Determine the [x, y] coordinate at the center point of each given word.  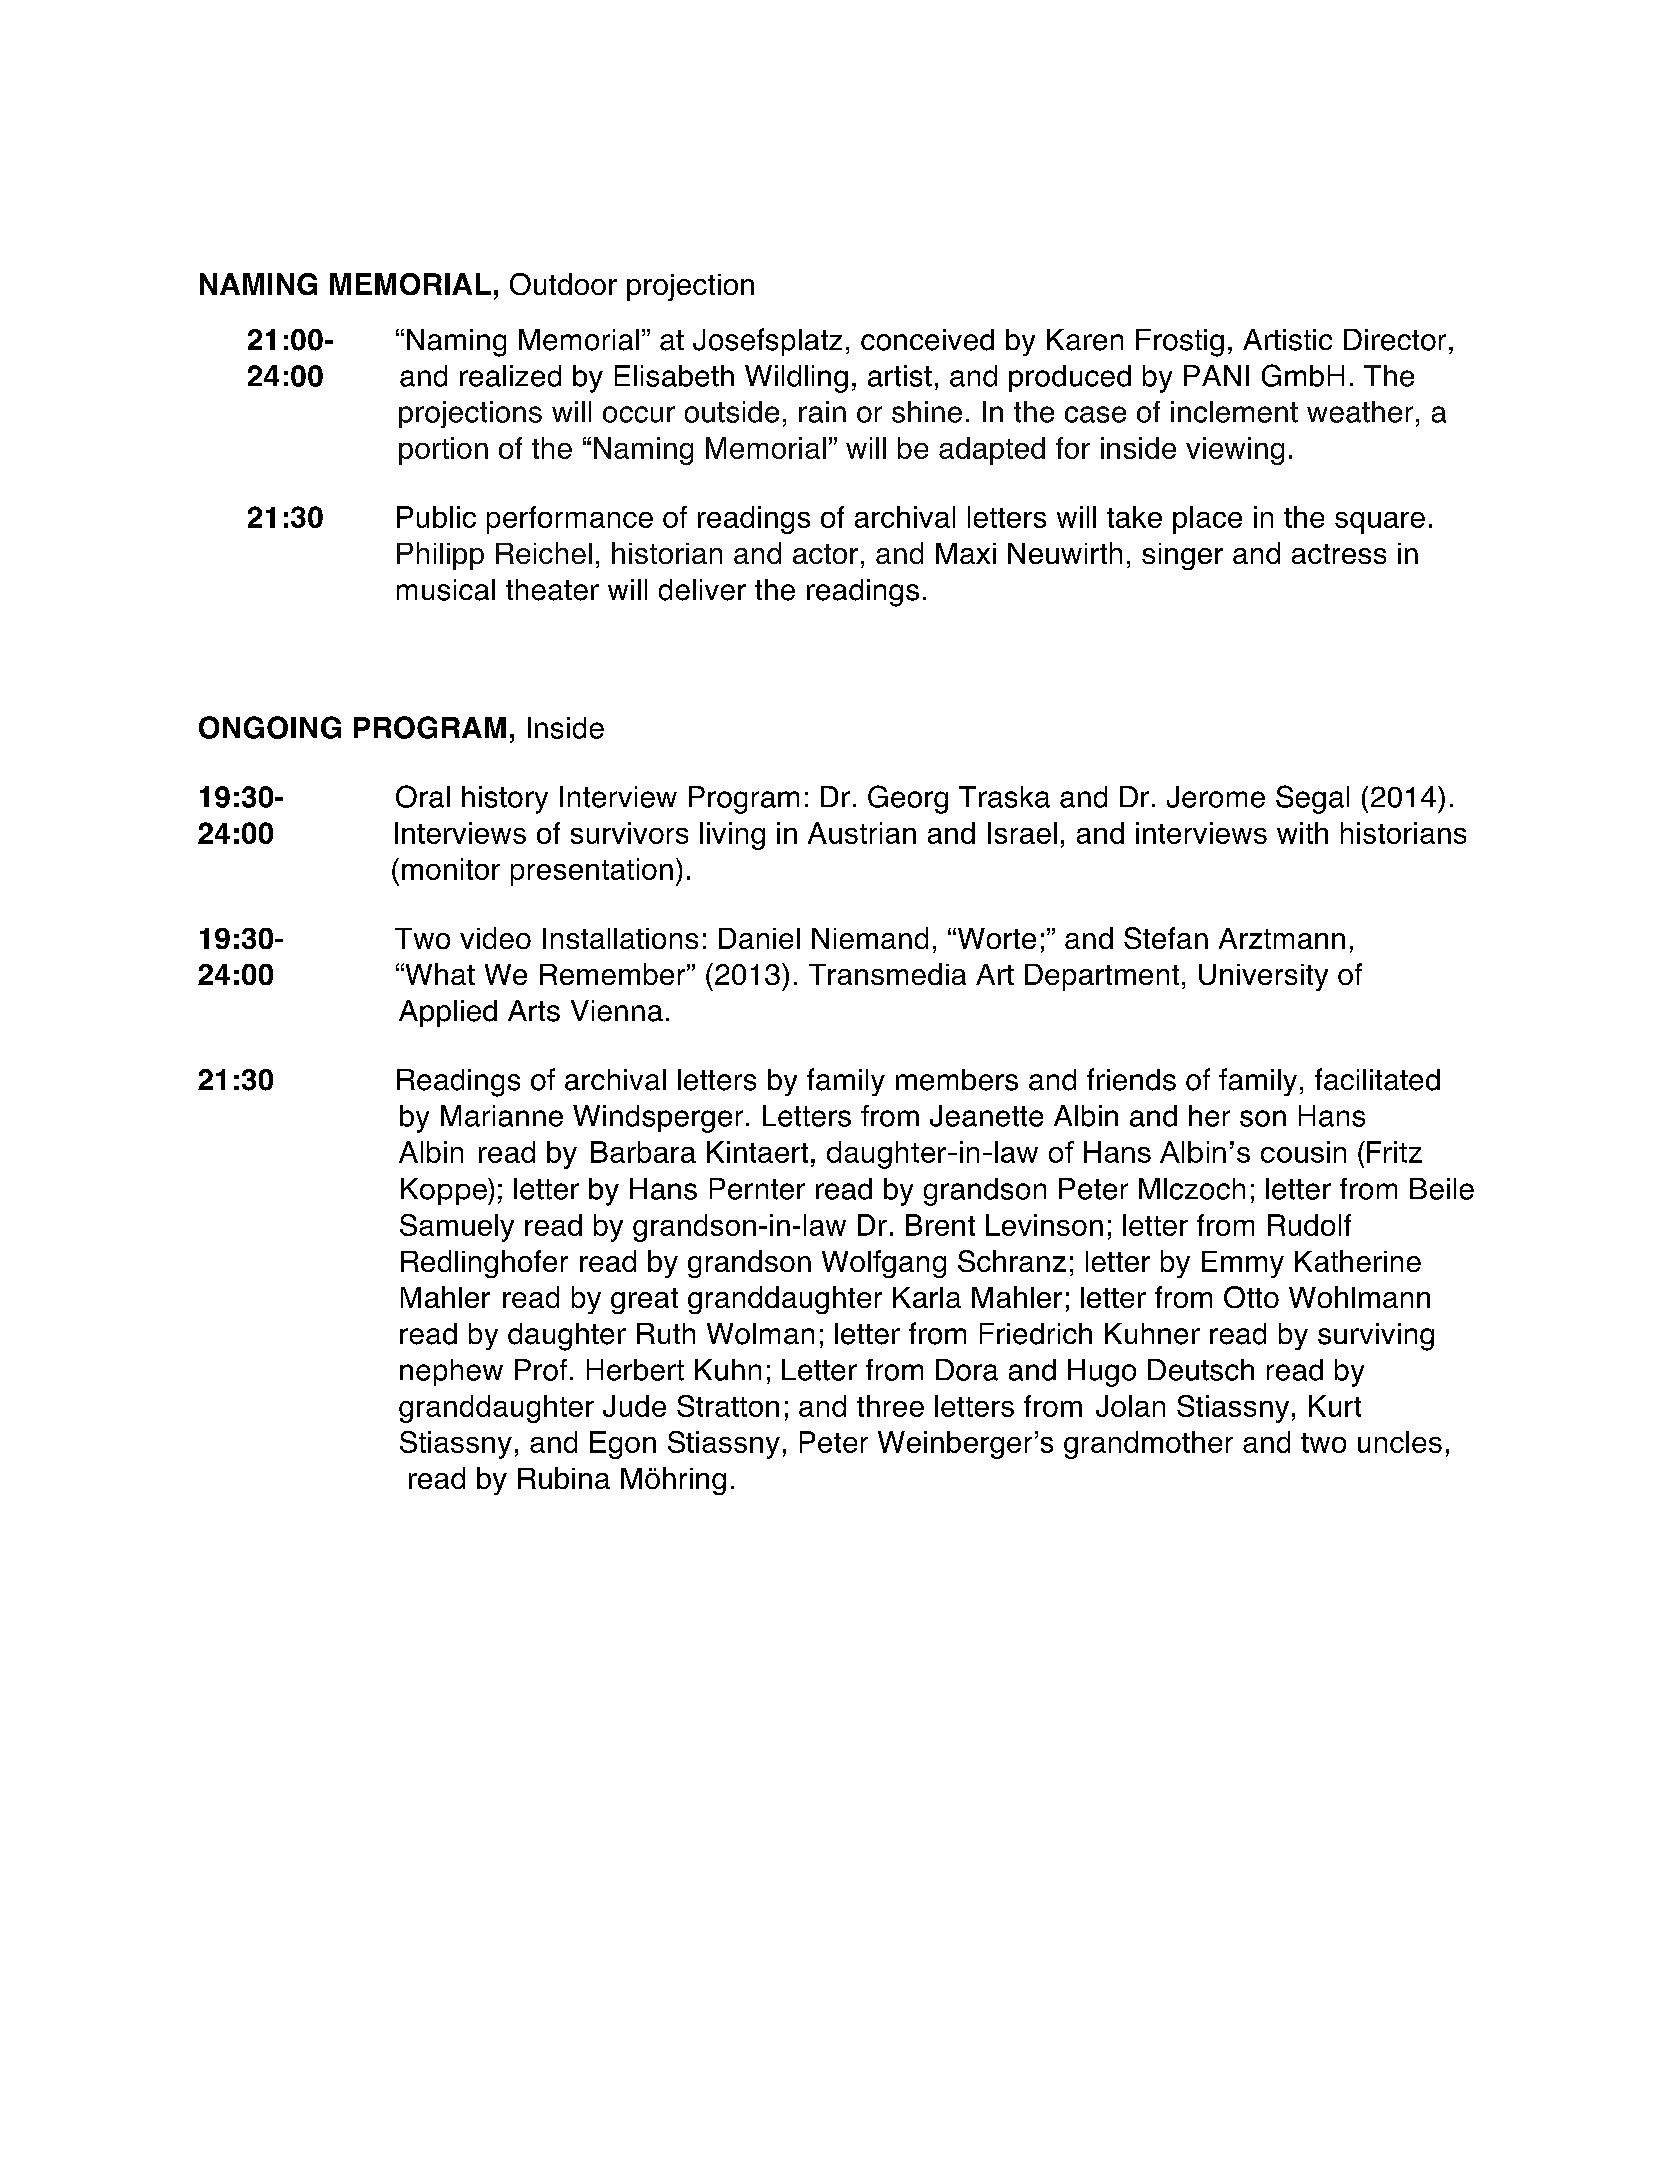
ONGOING [270, 727]
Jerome [1216, 797]
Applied [448, 1013]
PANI [1216, 375]
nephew [451, 1372]
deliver [702, 590]
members [957, 1080]
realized [510, 376]
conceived [927, 340]
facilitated [1377, 1079]
